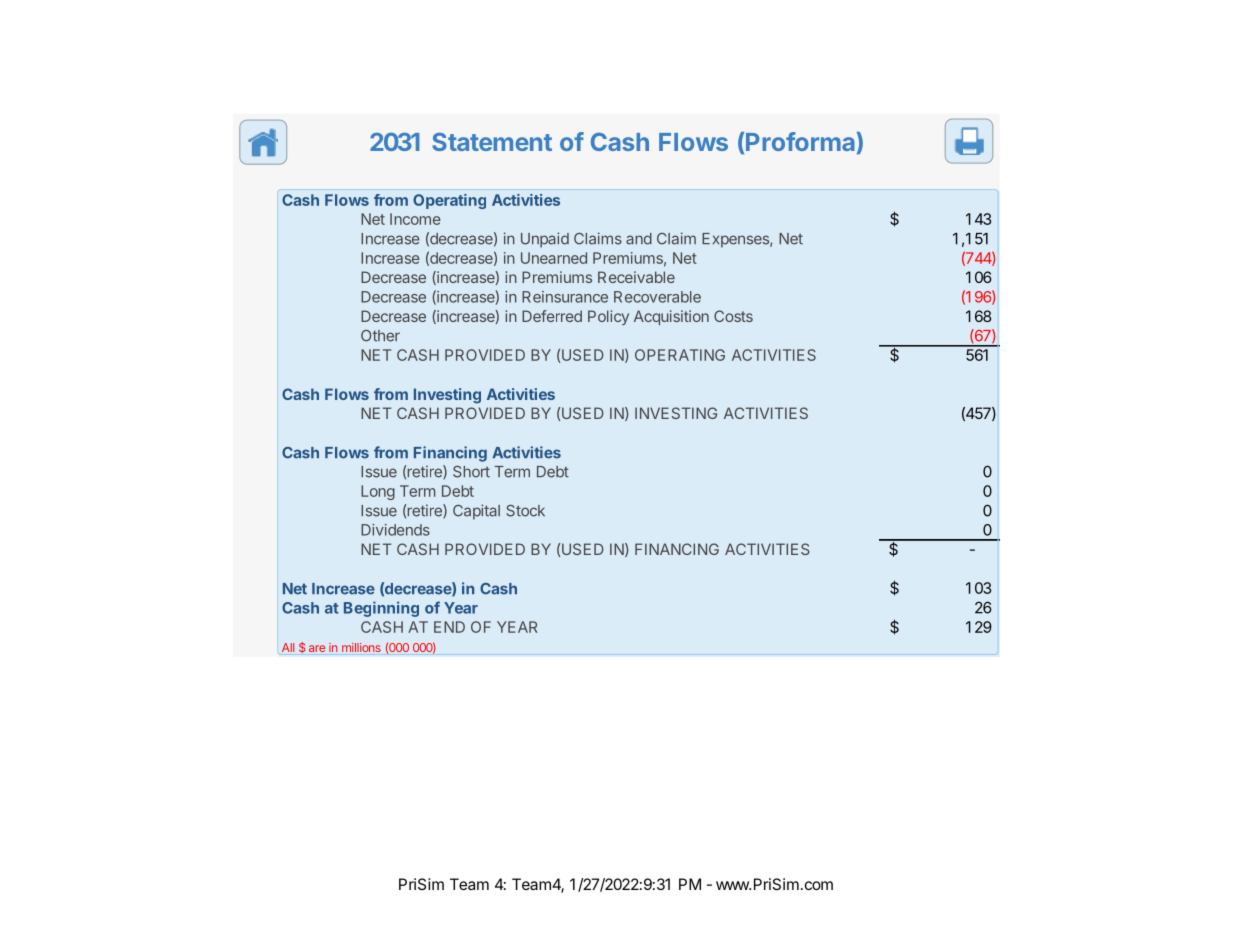 This image has width=1233, height=952. Describe the element at coordinates (492, 142) in the image. I see `Statement` at that location.
